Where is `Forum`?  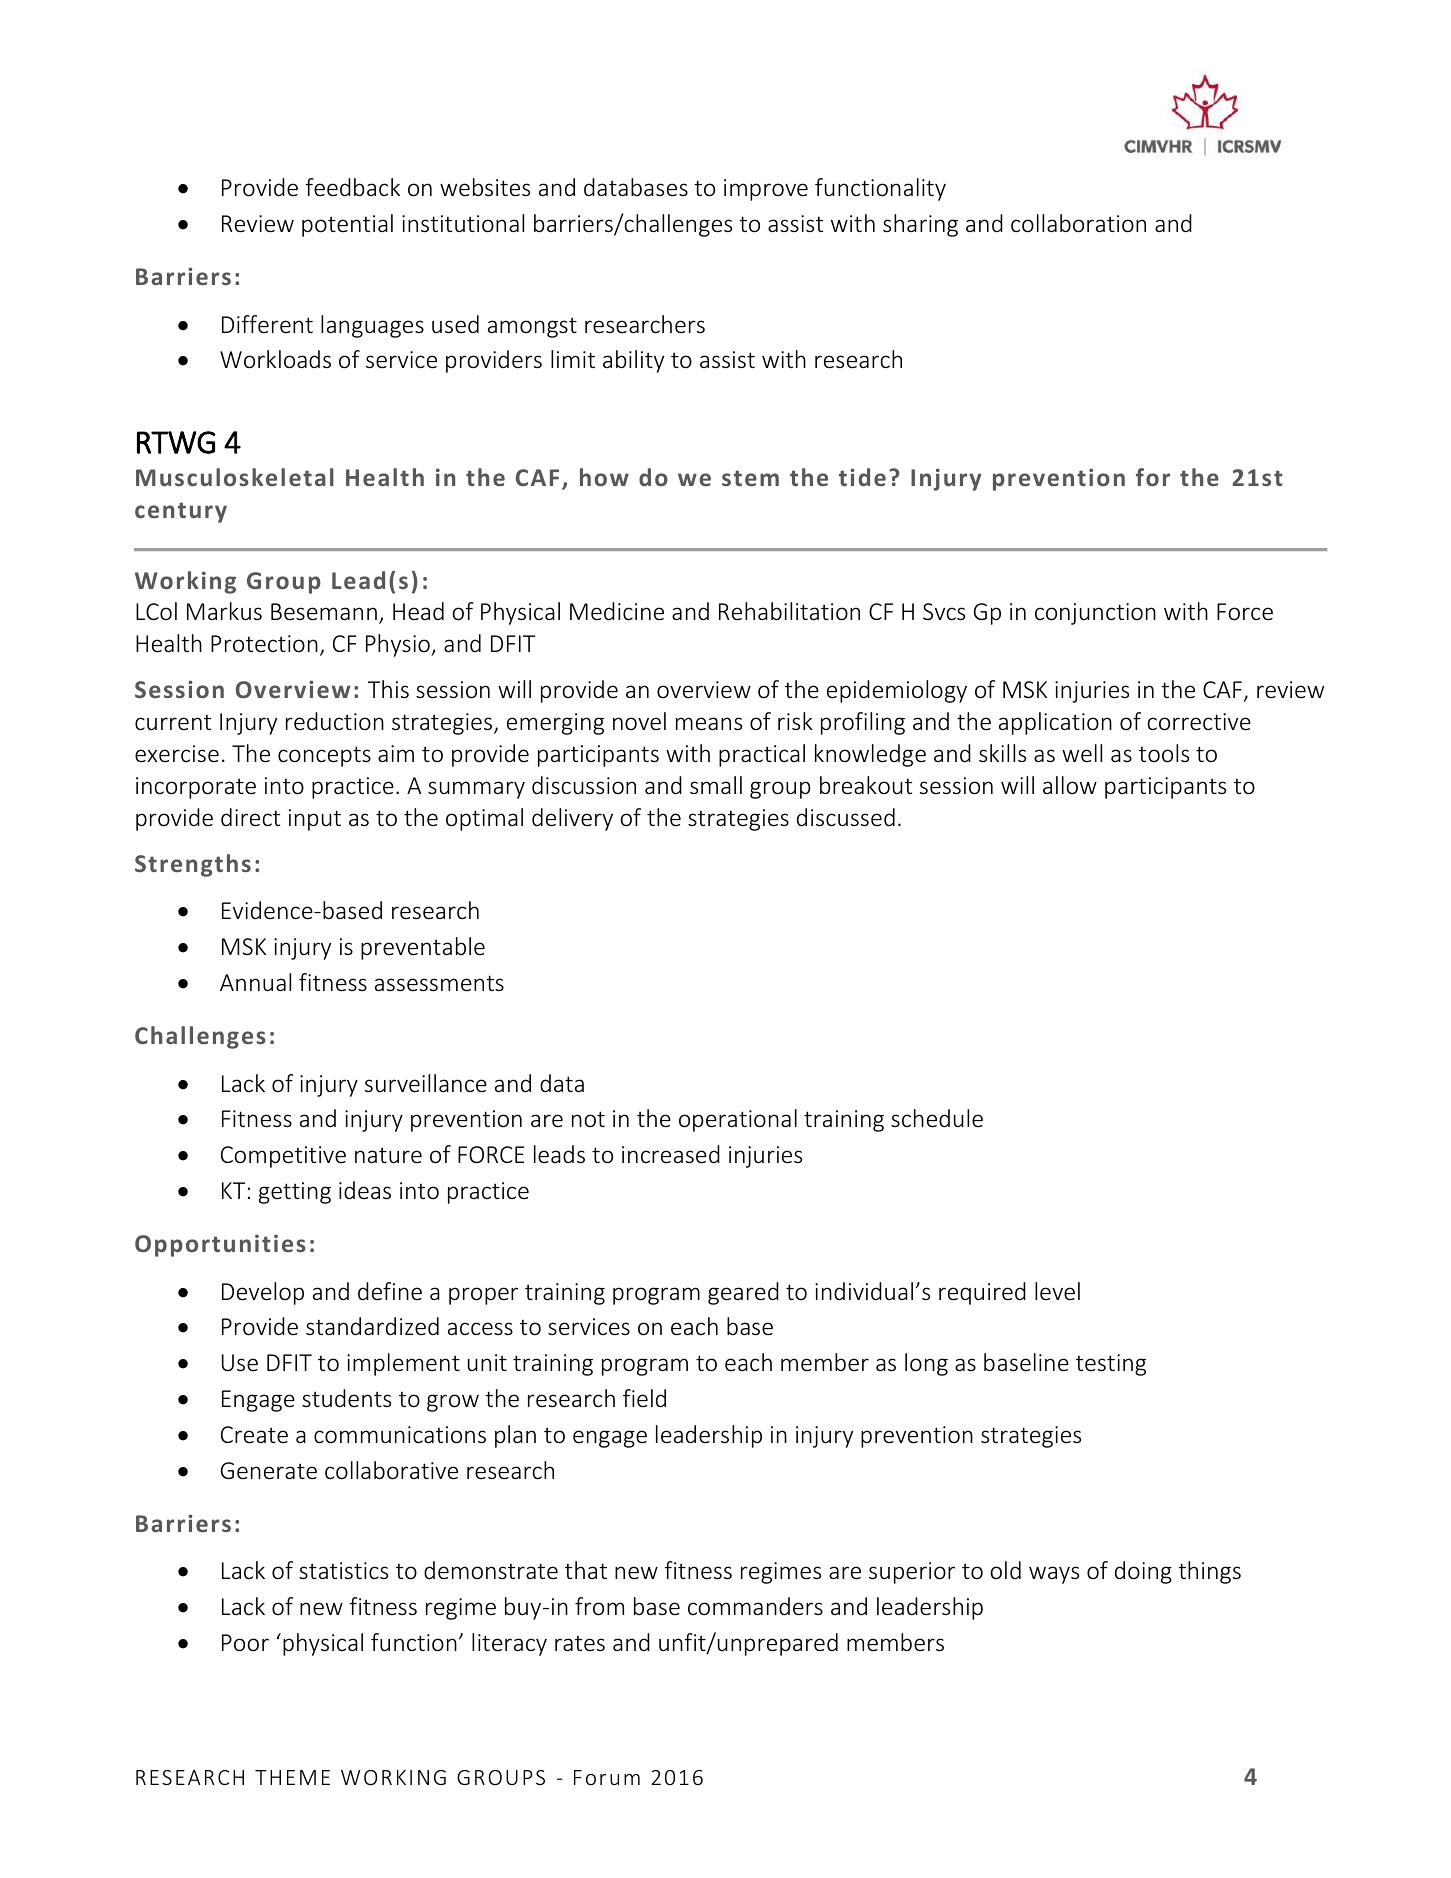
Forum is located at coordinates (607, 1777).
